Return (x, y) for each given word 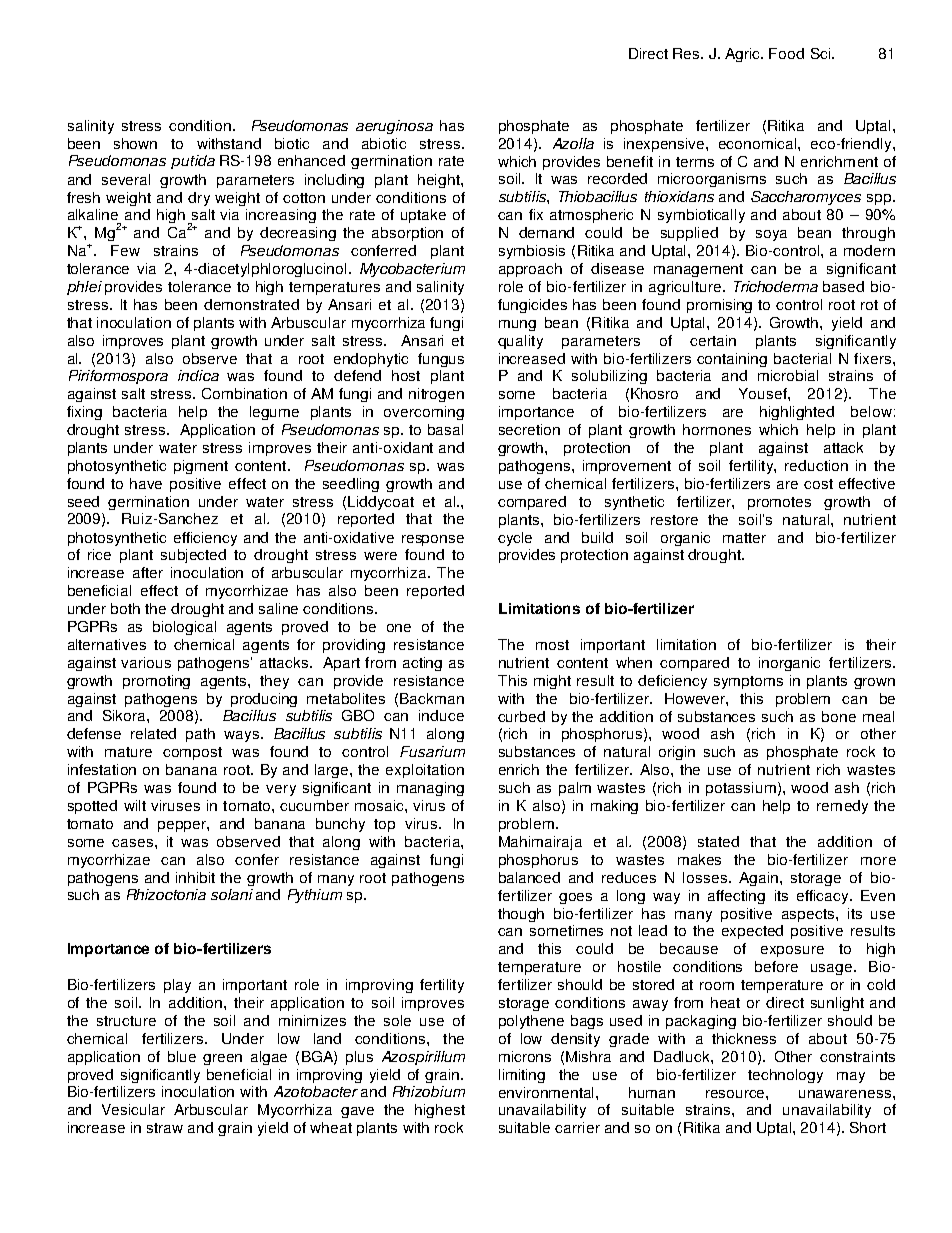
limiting (522, 1076)
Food (786, 53)
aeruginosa (394, 127)
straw (165, 1128)
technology (785, 1076)
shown (135, 143)
